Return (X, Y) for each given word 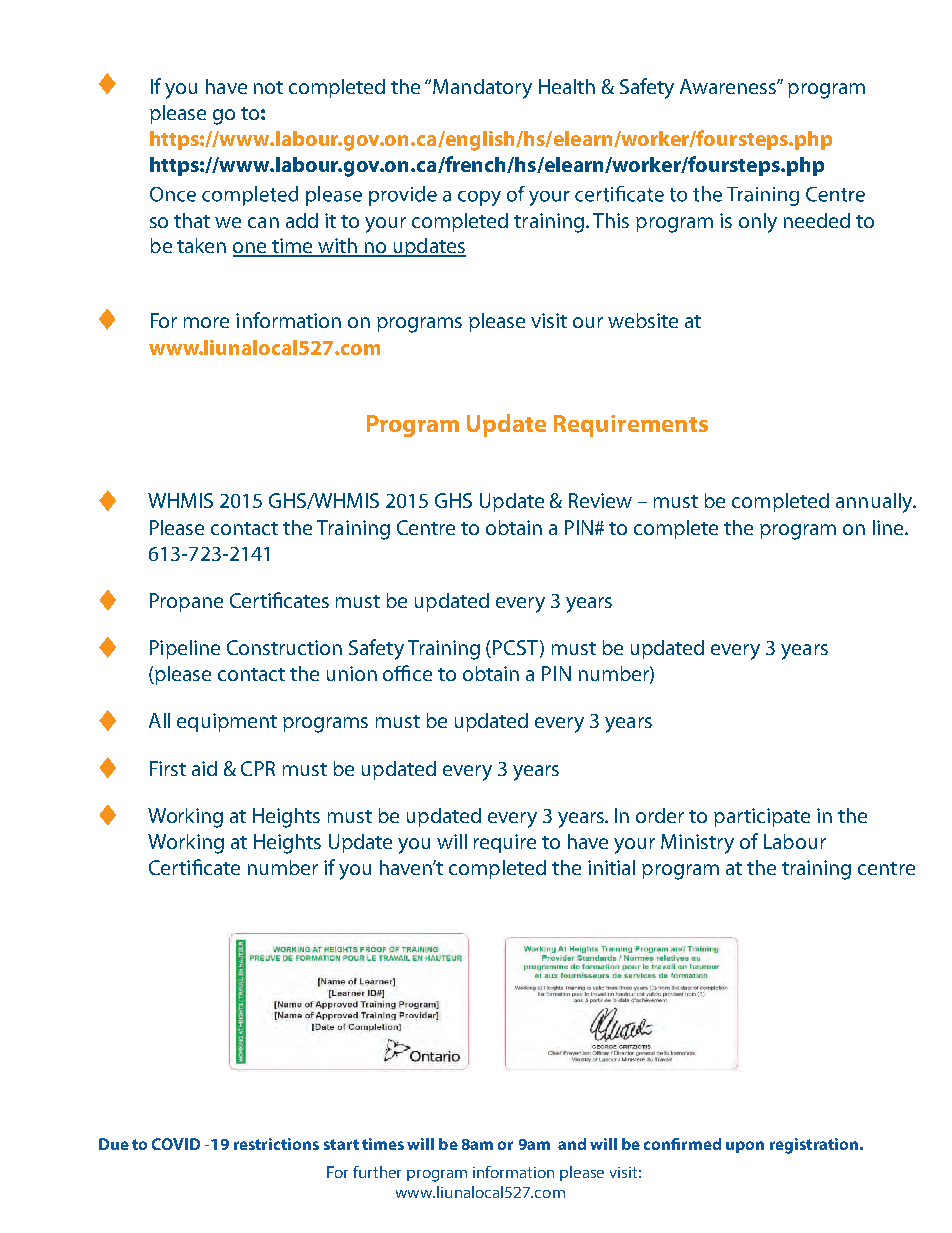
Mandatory (482, 89)
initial (611, 867)
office (407, 673)
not (268, 87)
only (758, 223)
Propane (186, 602)
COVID (176, 1144)
